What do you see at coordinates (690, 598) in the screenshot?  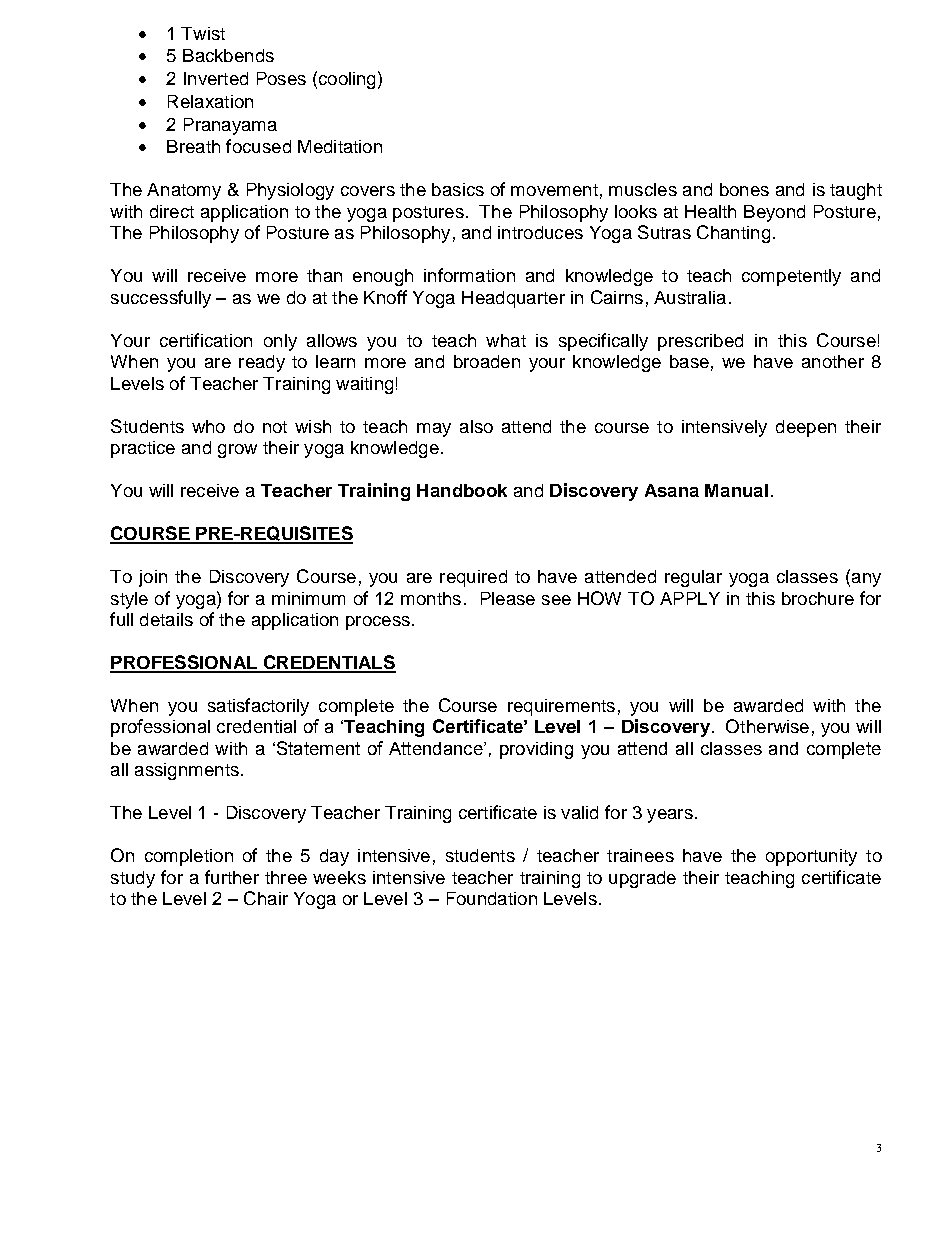 I see `APPLY` at bounding box center [690, 598].
